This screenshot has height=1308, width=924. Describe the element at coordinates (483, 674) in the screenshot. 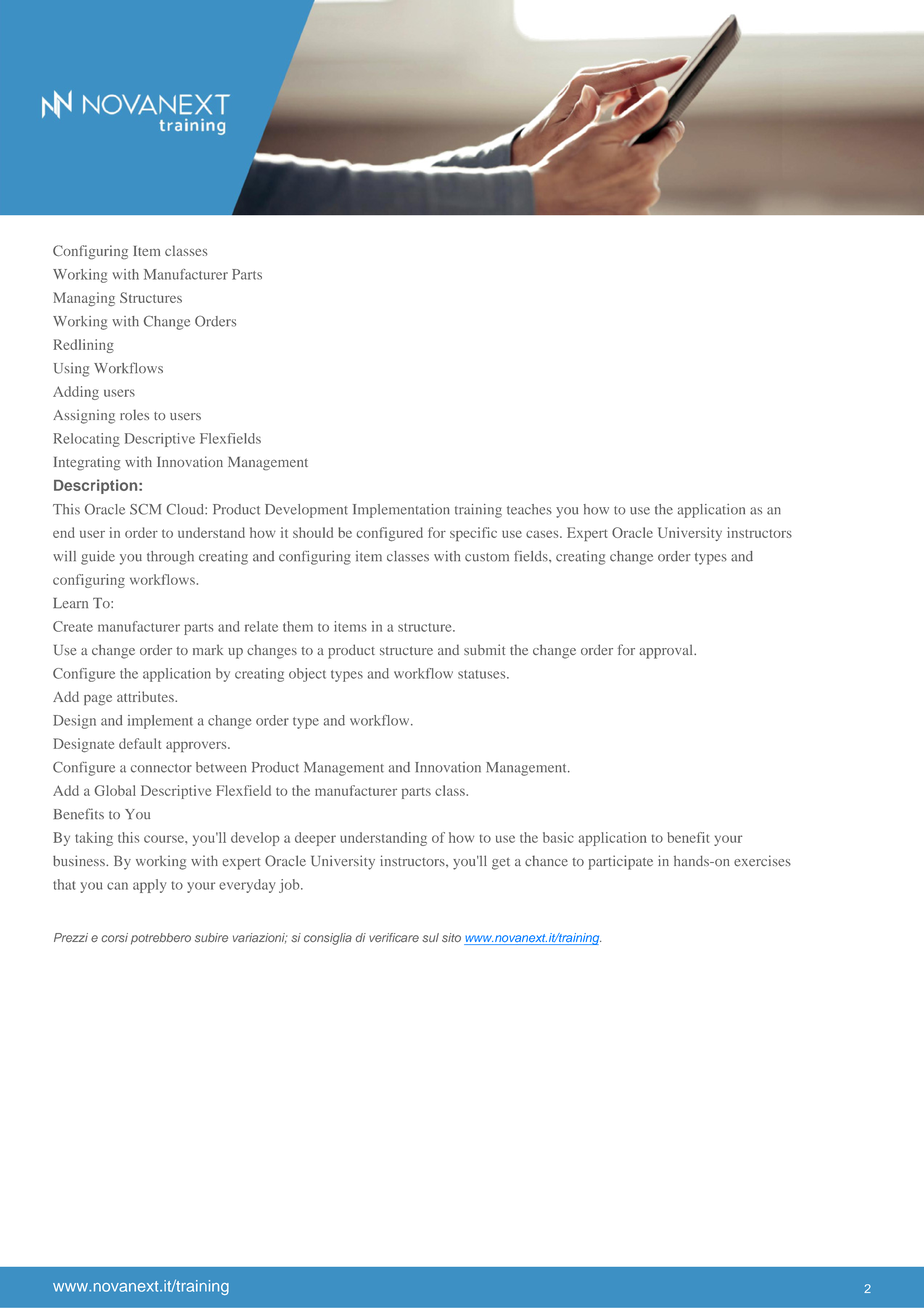

I see `statuses` at that location.
